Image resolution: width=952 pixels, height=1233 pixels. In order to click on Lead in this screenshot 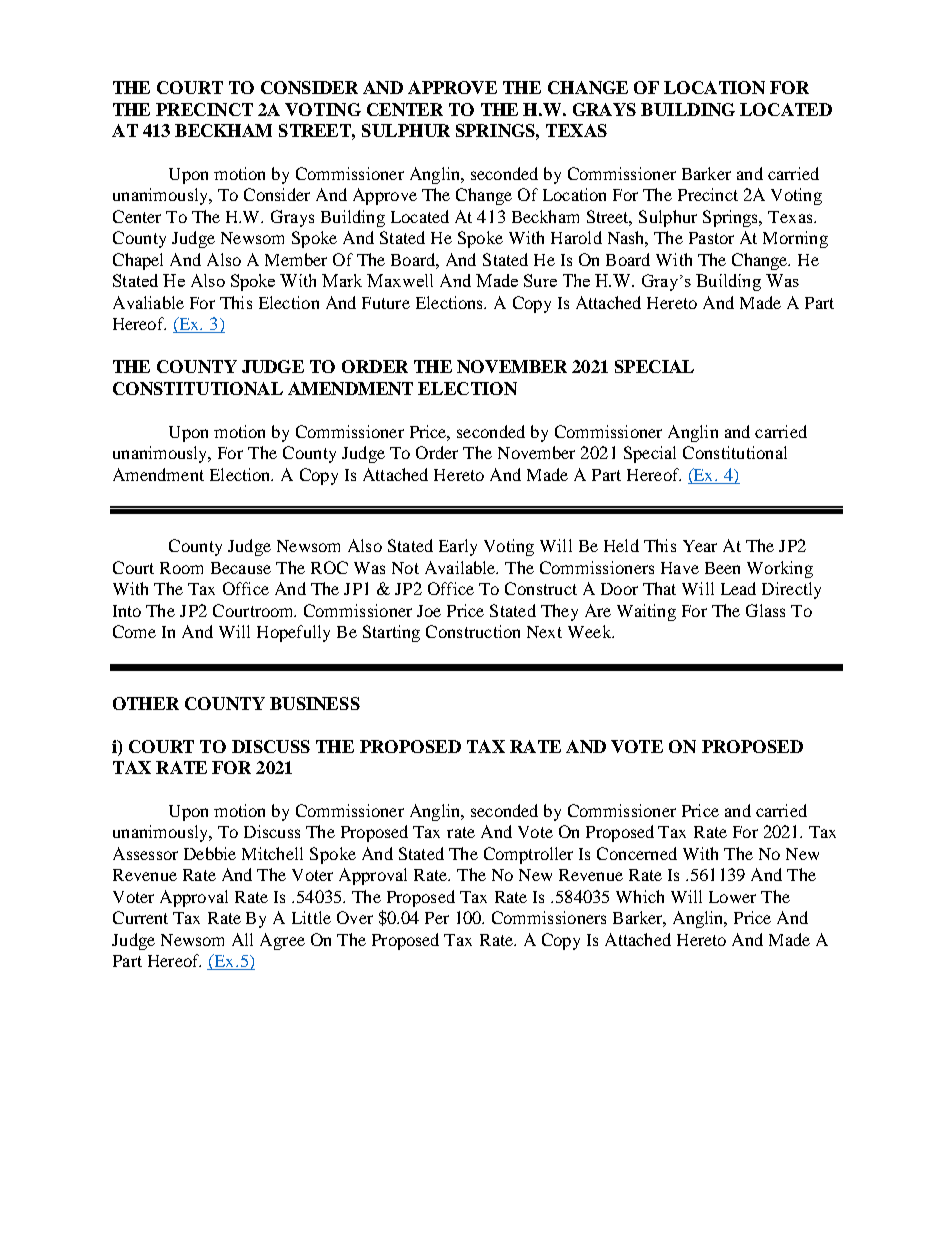, I will do `click(738, 588)`.
